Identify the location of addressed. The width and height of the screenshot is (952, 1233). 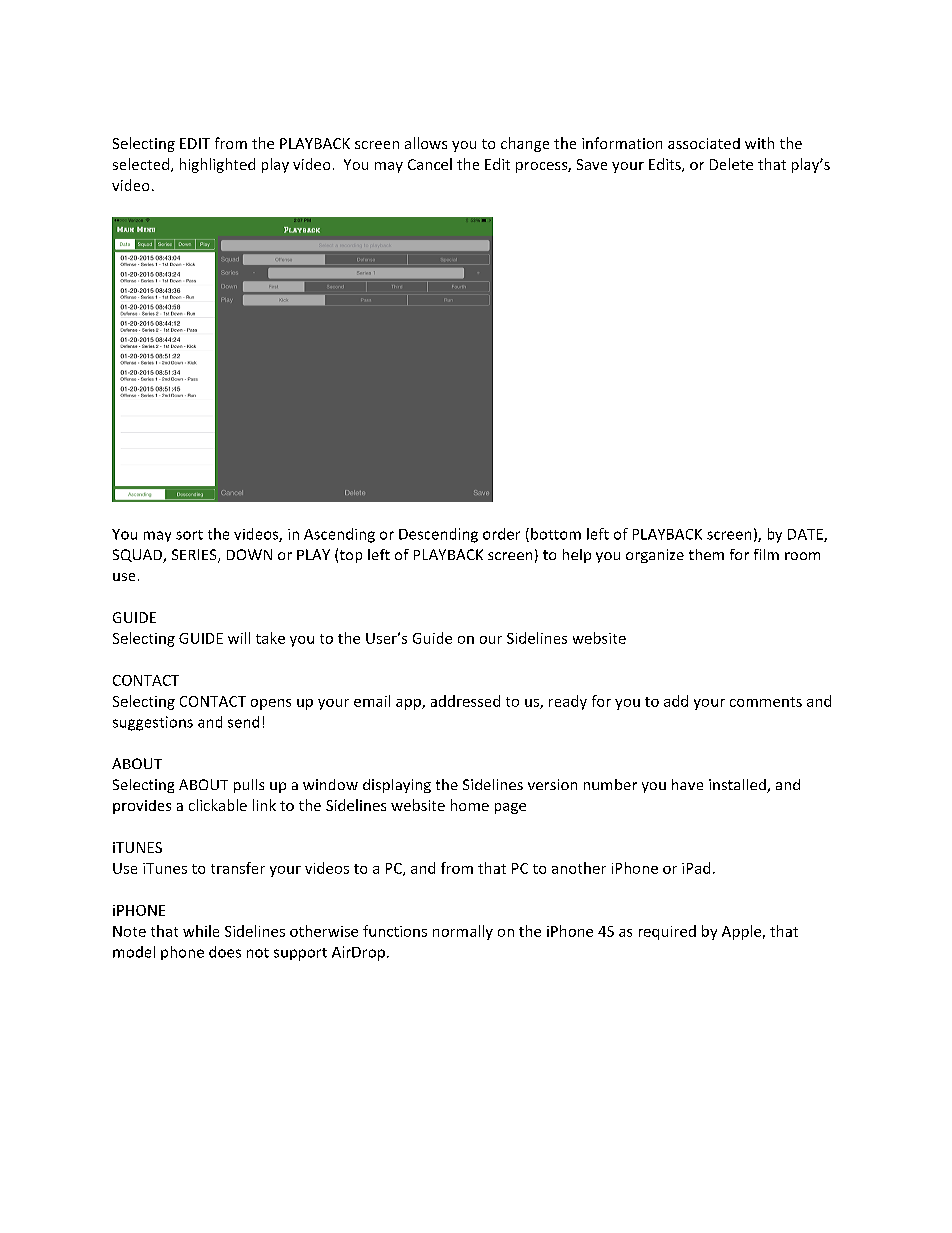
(465, 701).
